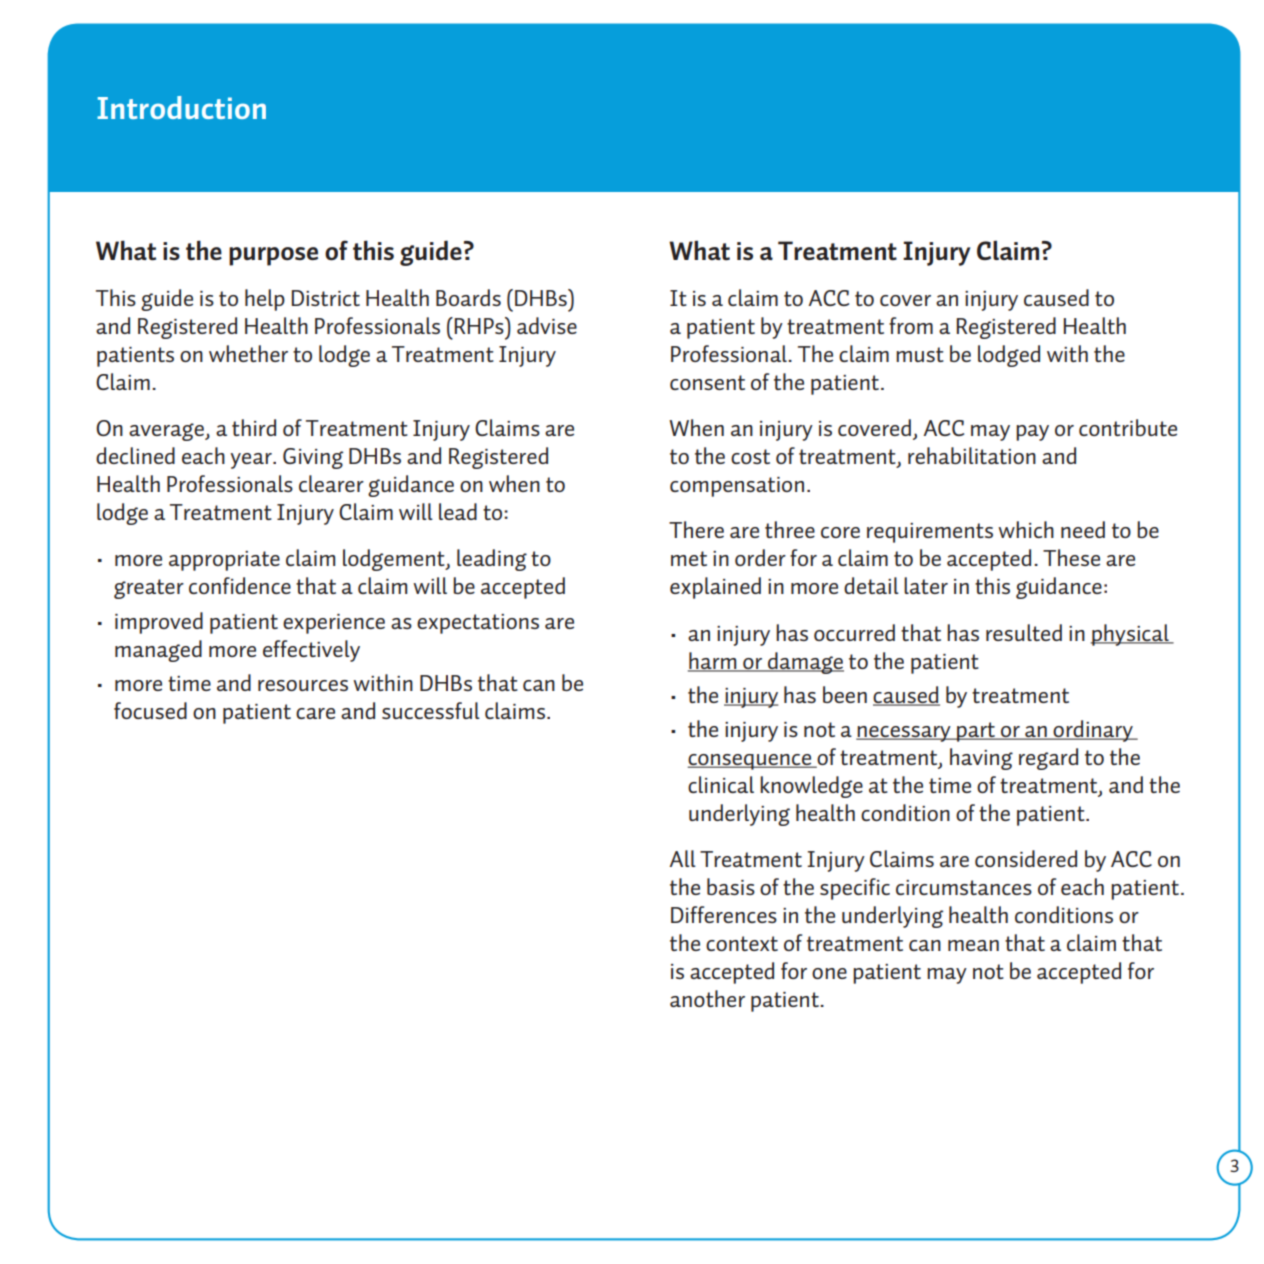 This document has height=1264, width=1264. I want to click on pay, so click(1032, 433).
